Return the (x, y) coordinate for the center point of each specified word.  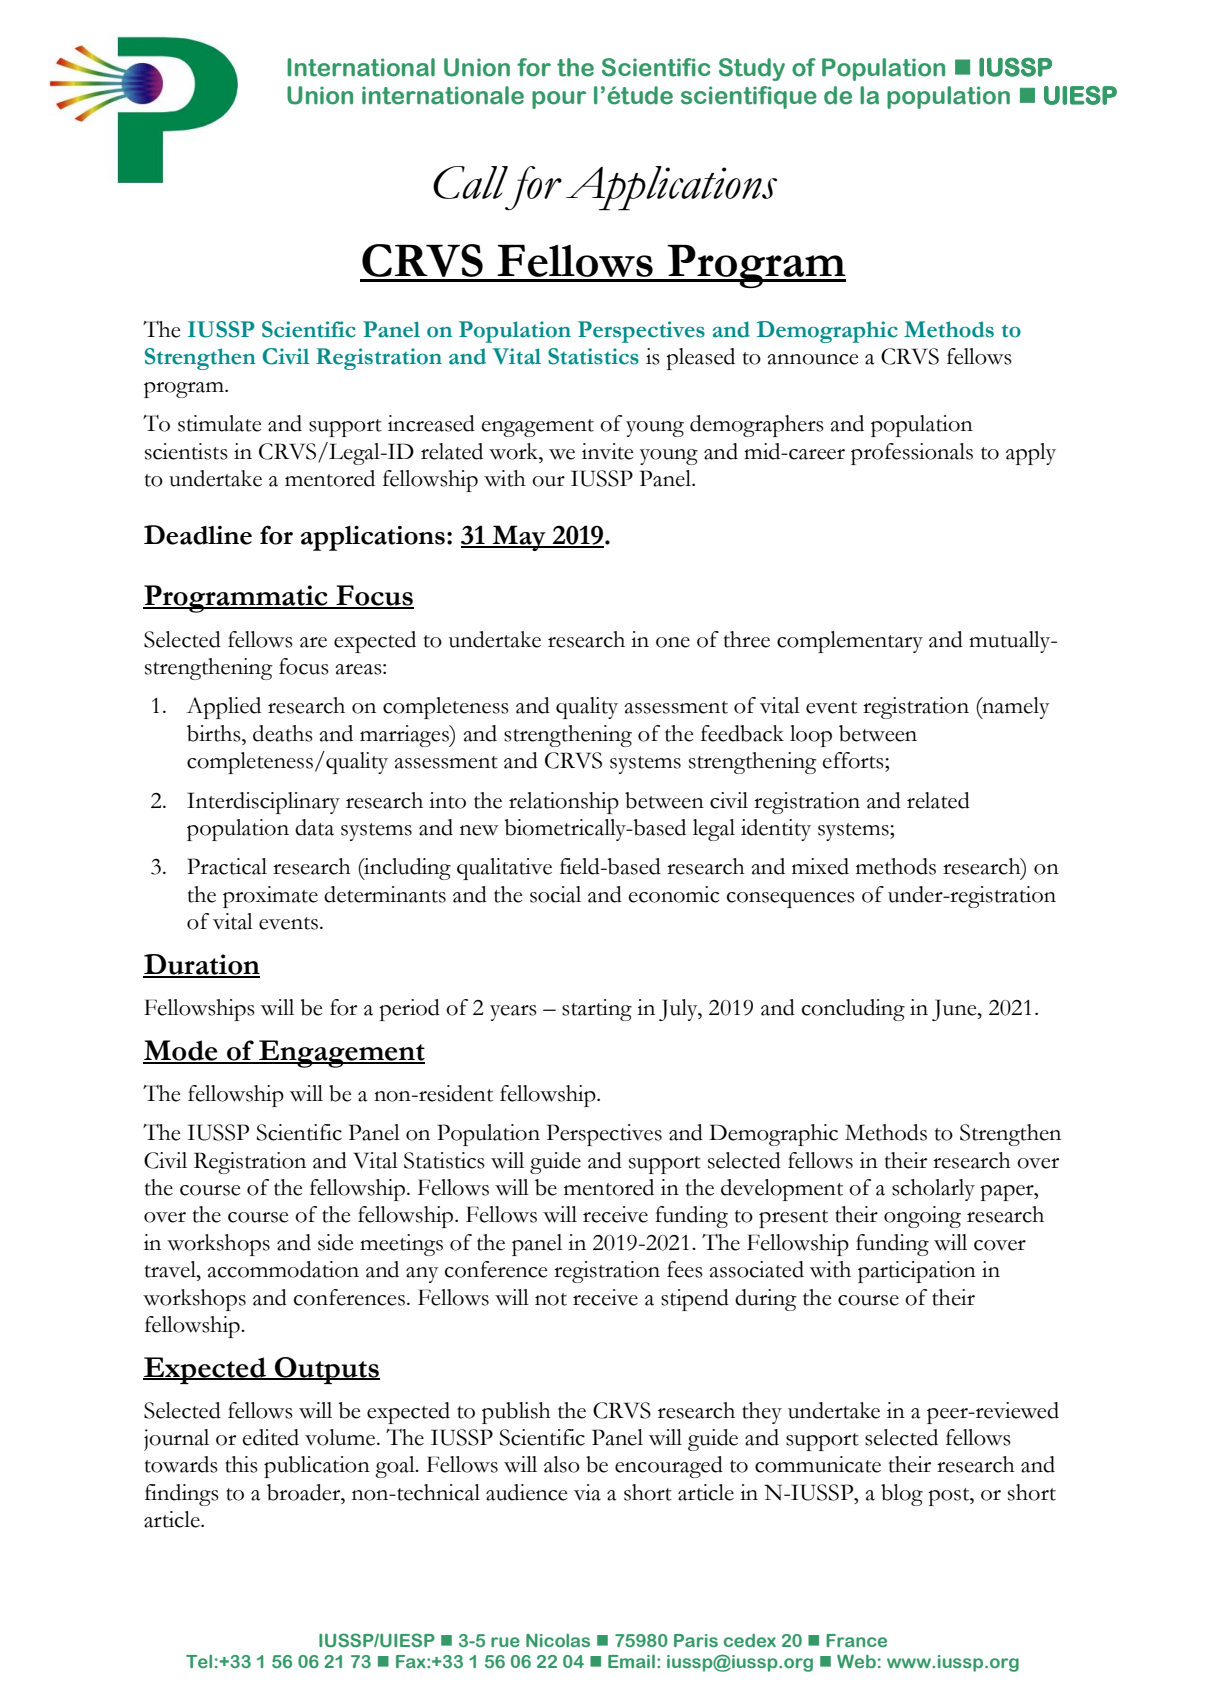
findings (182, 1495)
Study (752, 69)
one (673, 642)
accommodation (283, 1269)
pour (559, 100)
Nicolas (558, 1640)
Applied (224, 708)
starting (597, 1010)
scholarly (933, 1190)
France (856, 1640)
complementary (850, 642)
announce (812, 359)
